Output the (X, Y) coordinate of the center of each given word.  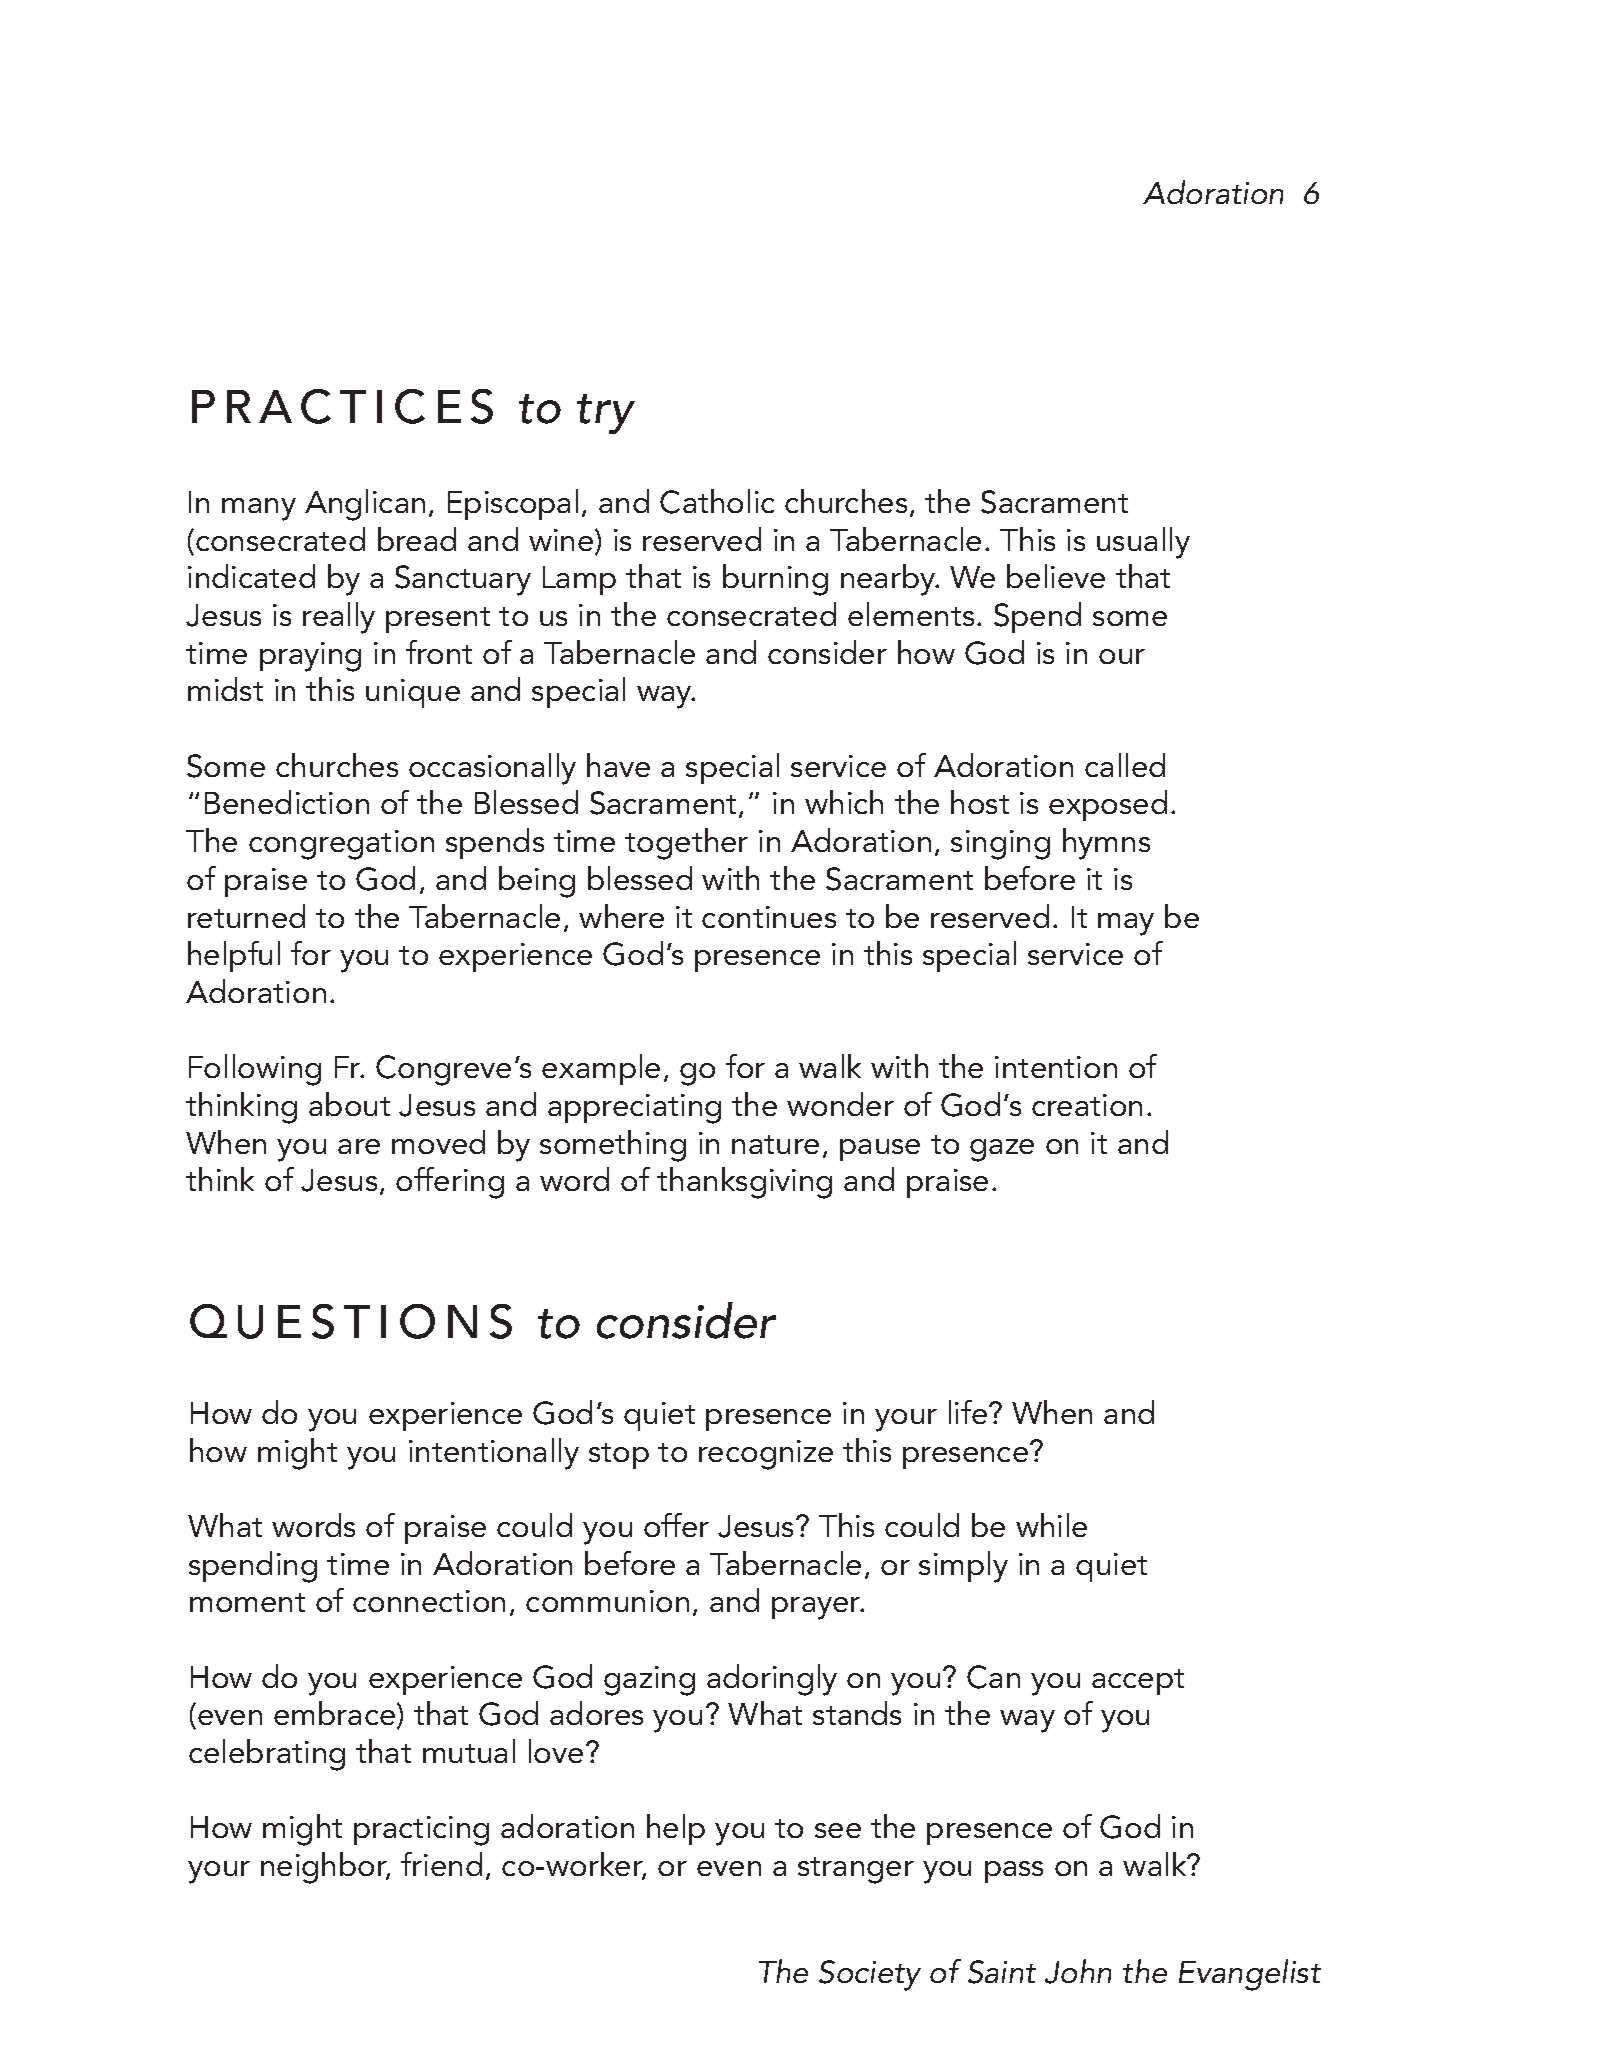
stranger (856, 1870)
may (1126, 924)
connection (429, 1601)
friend (441, 1864)
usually (1143, 543)
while (1051, 1525)
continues (769, 917)
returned (246, 916)
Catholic (717, 501)
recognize (766, 1455)
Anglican (365, 505)
